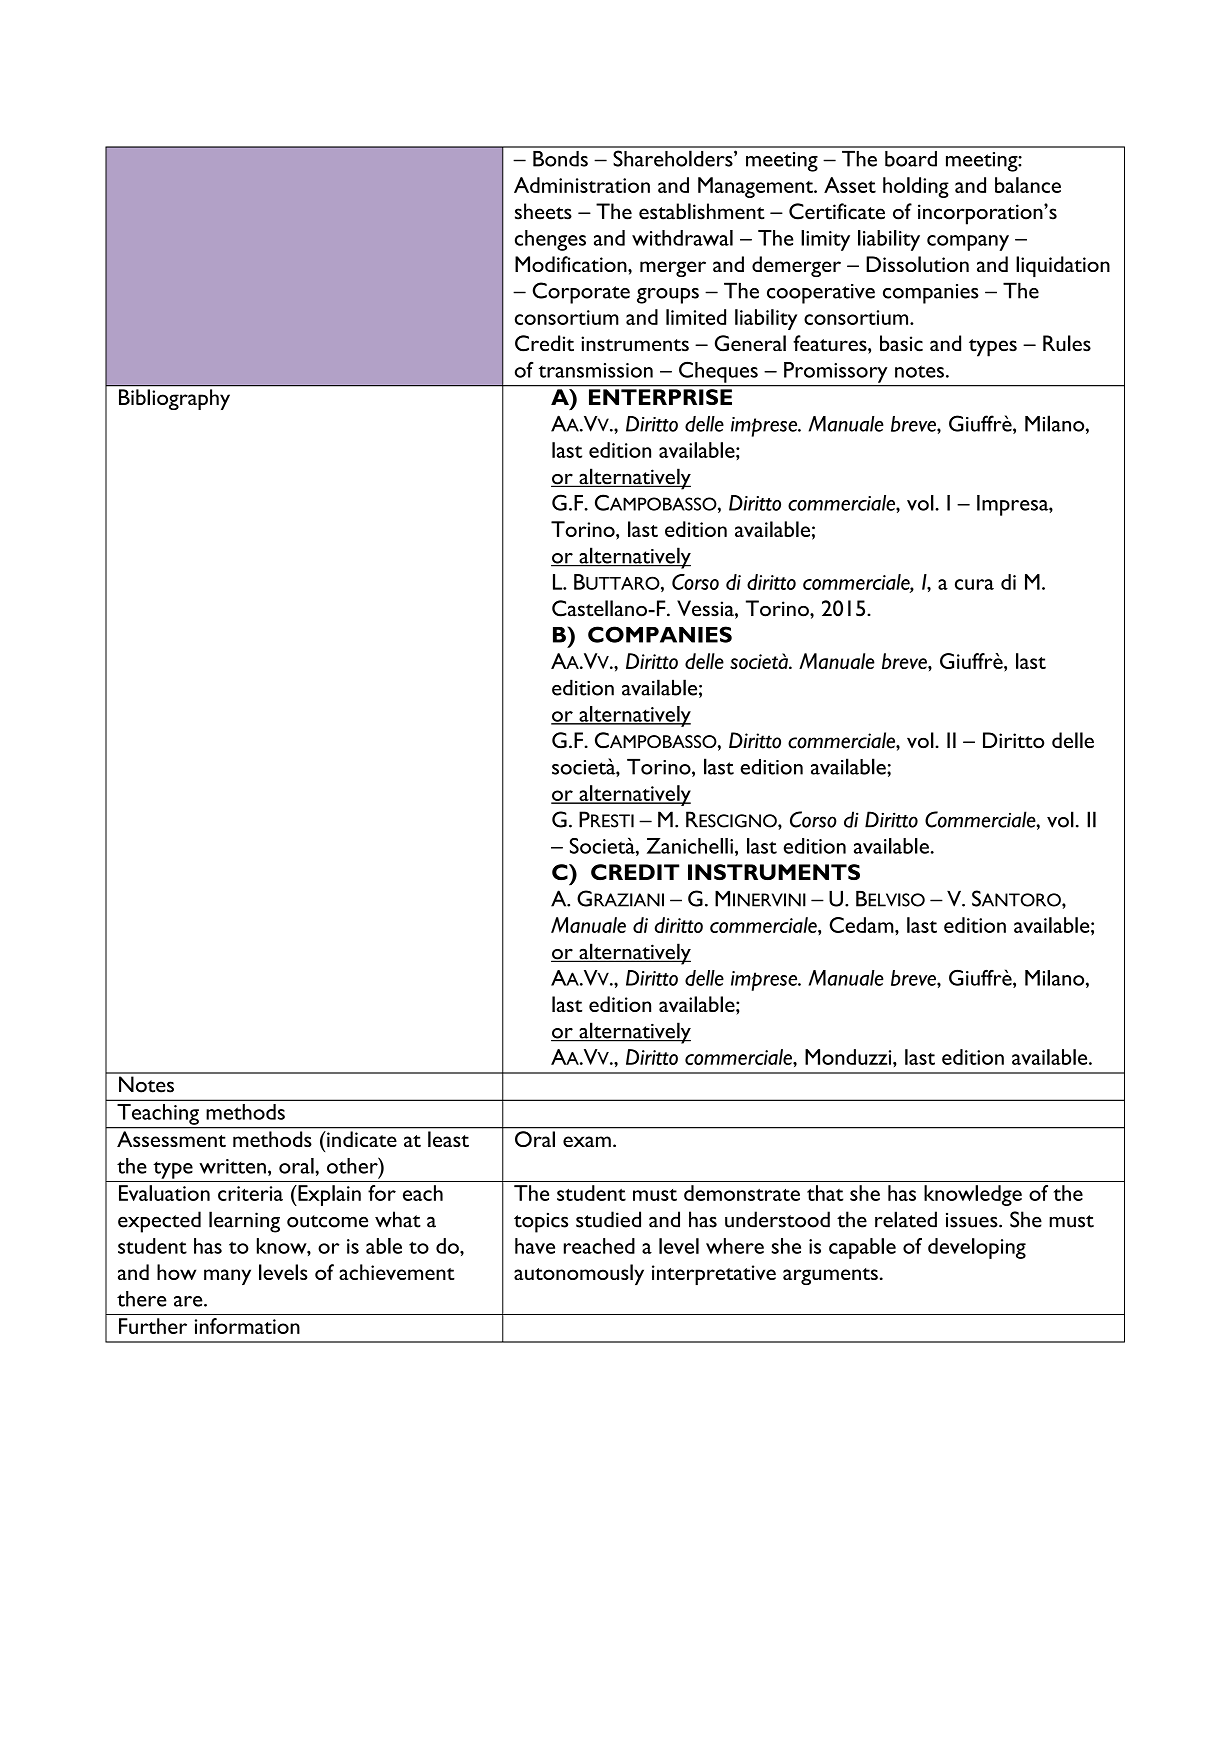 The image size is (1231, 1742). Describe the element at coordinates (174, 399) in the page. I see `Bibliography` at that location.
